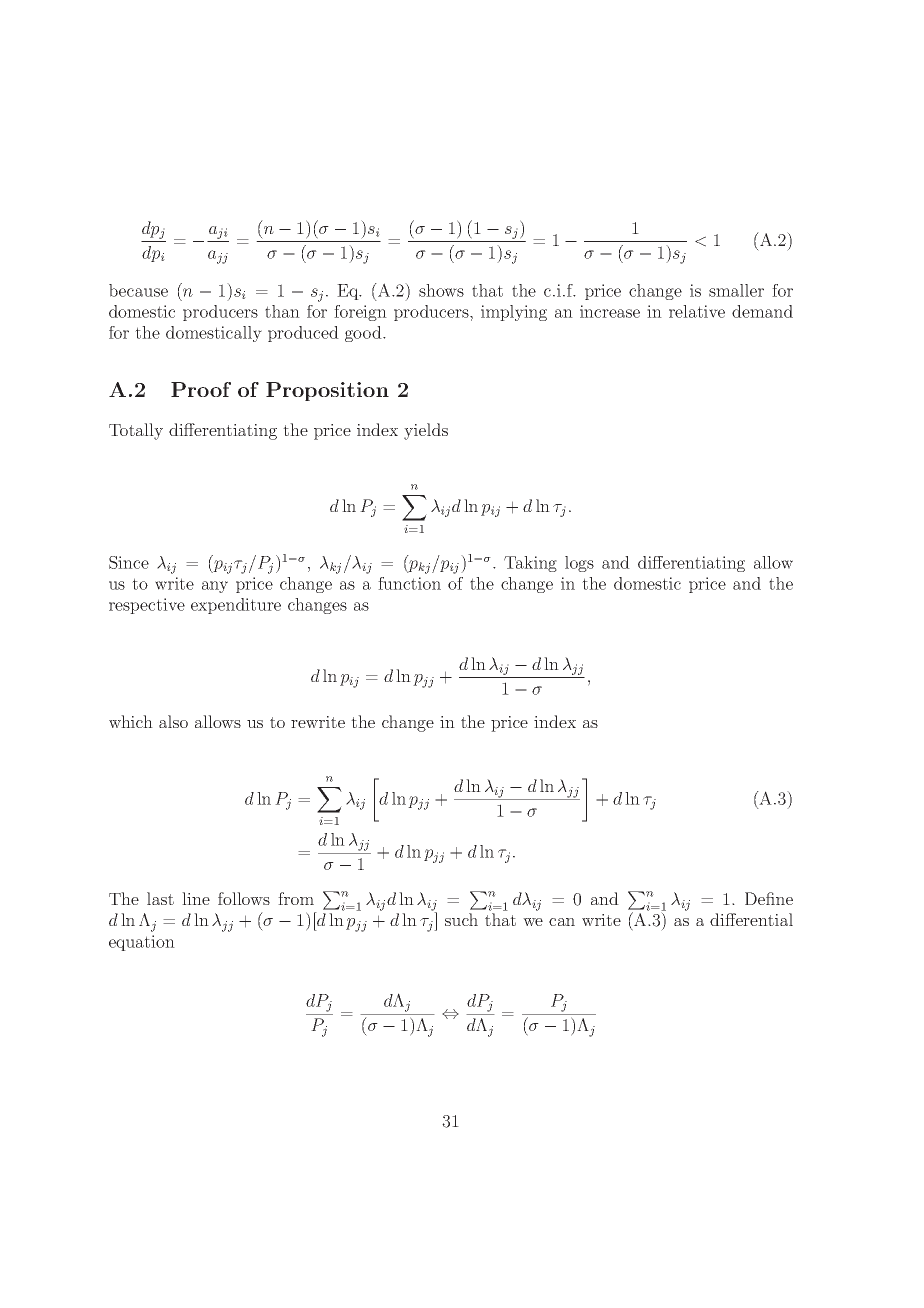 The width and height of the screenshot is (924, 1308). What do you see at coordinates (138, 290) in the screenshot?
I see `because` at bounding box center [138, 290].
